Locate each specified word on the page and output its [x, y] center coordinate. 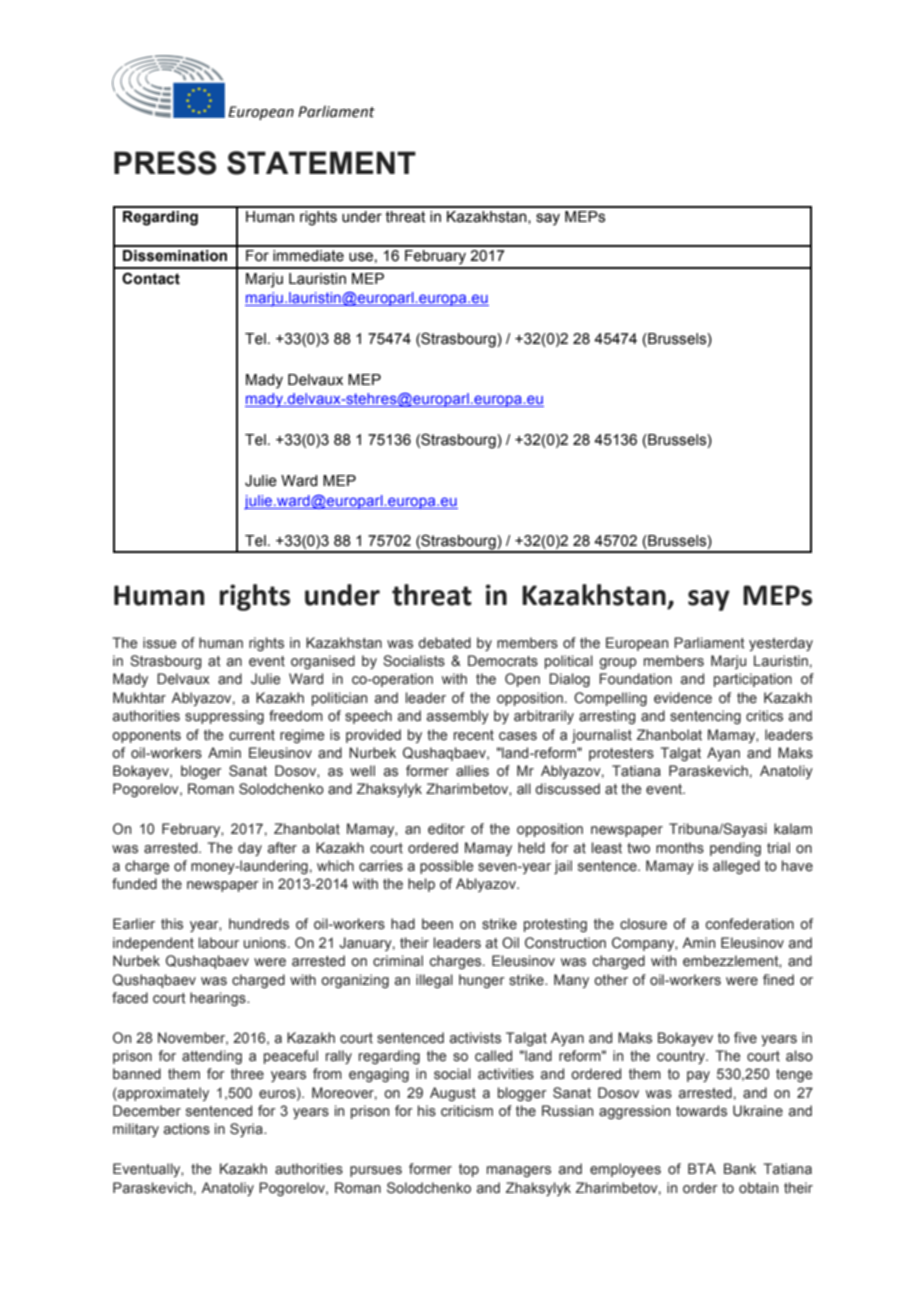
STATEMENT [321, 163]
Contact [151, 278]
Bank [740, 1169]
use [361, 257]
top [469, 1170]
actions [187, 1129]
